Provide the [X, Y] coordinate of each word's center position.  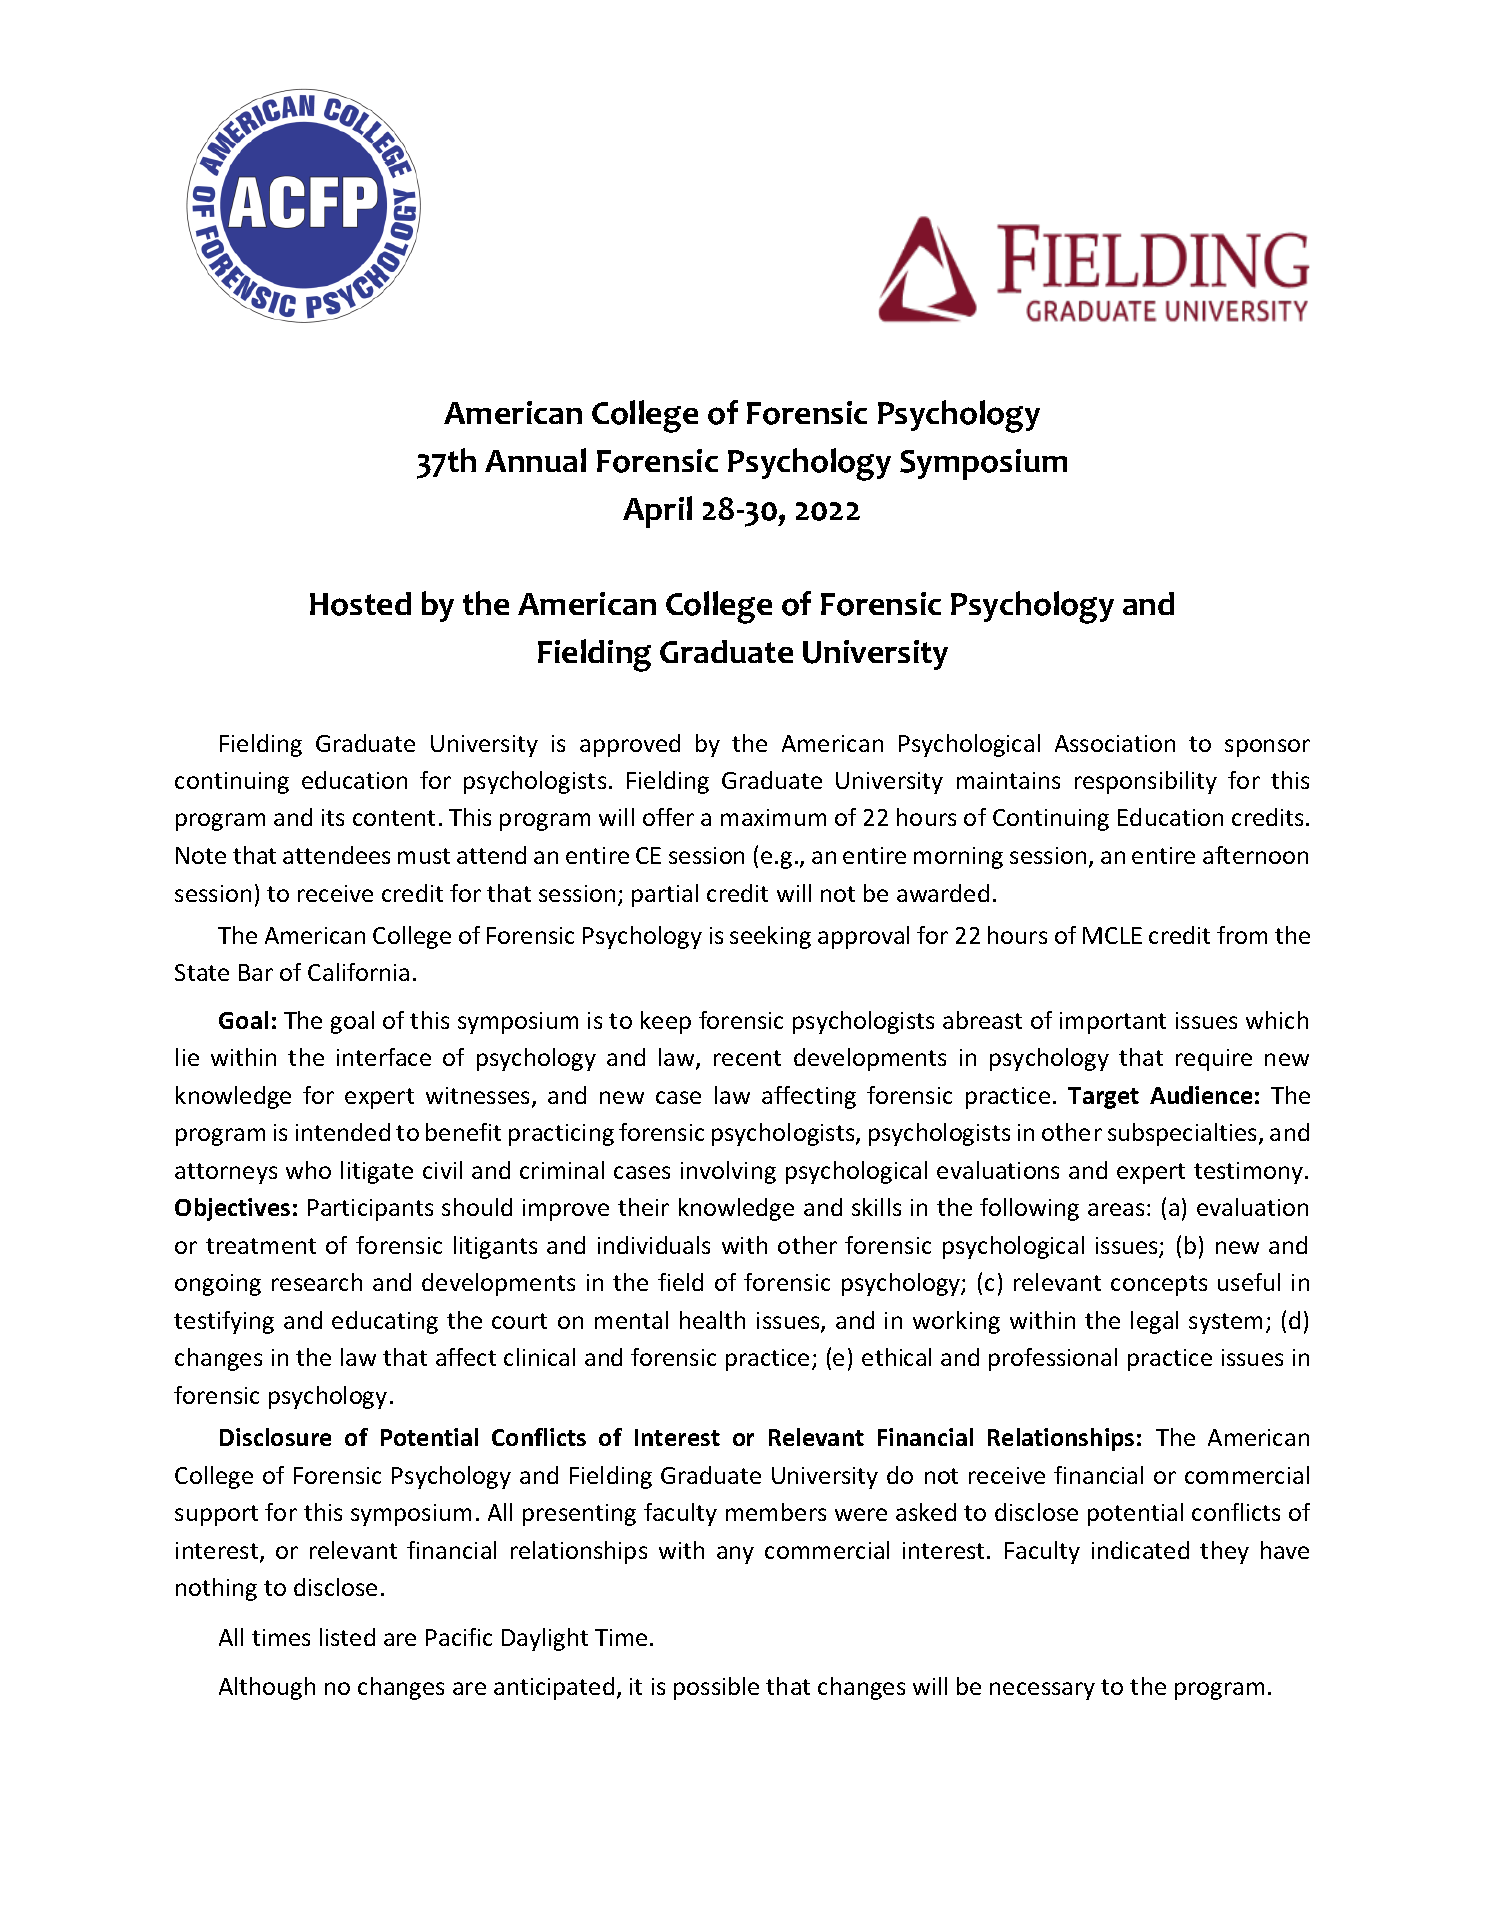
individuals [654, 1245]
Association [1115, 743]
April [657, 512]
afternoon [1255, 855]
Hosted [360, 604]
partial [665, 895]
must [424, 856]
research [317, 1282]
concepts [1159, 1285]
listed [347, 1637]
